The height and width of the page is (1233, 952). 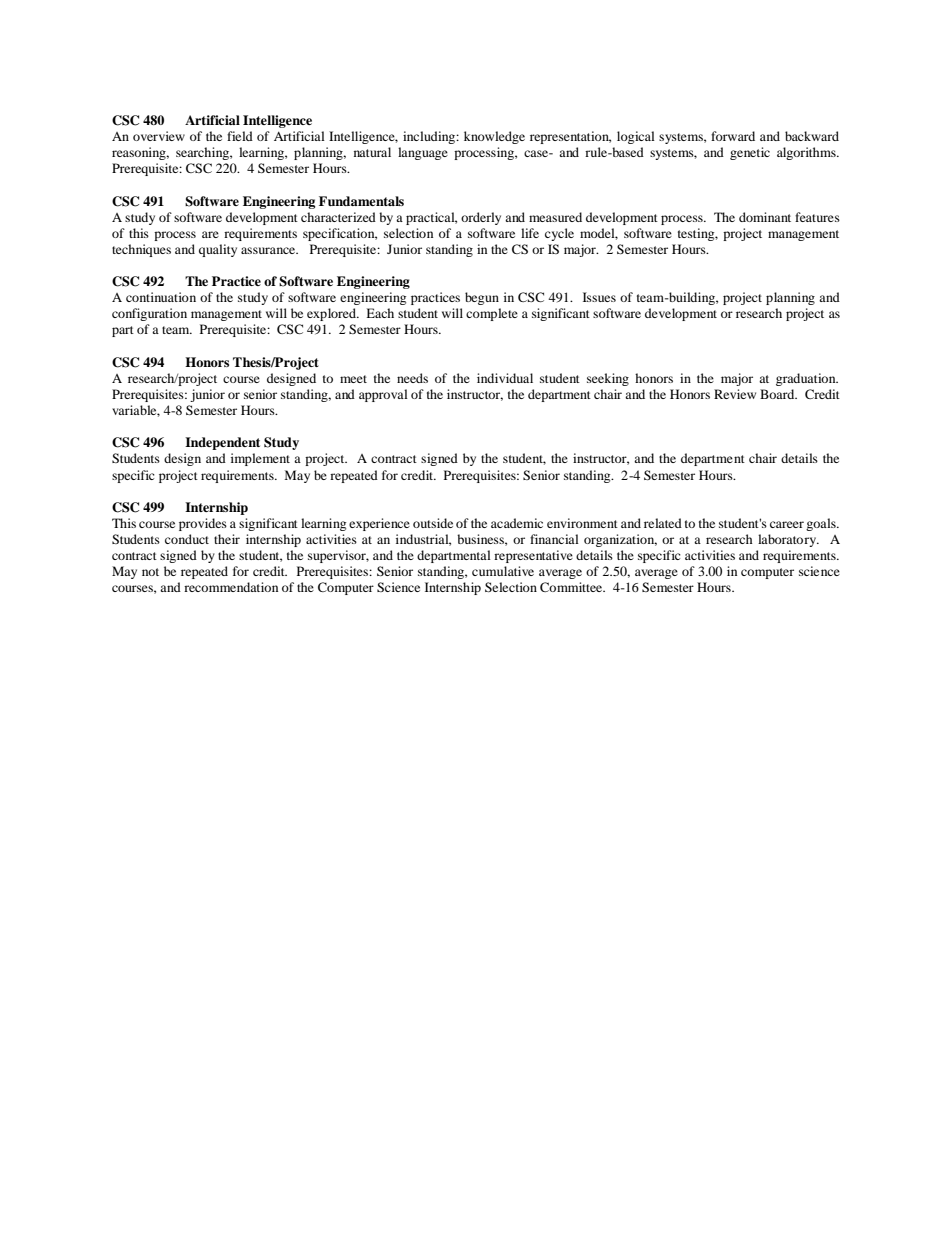 What do you see at coordinates (240, 136) in the page?
I see `field` at bounding box center [240, 136].
